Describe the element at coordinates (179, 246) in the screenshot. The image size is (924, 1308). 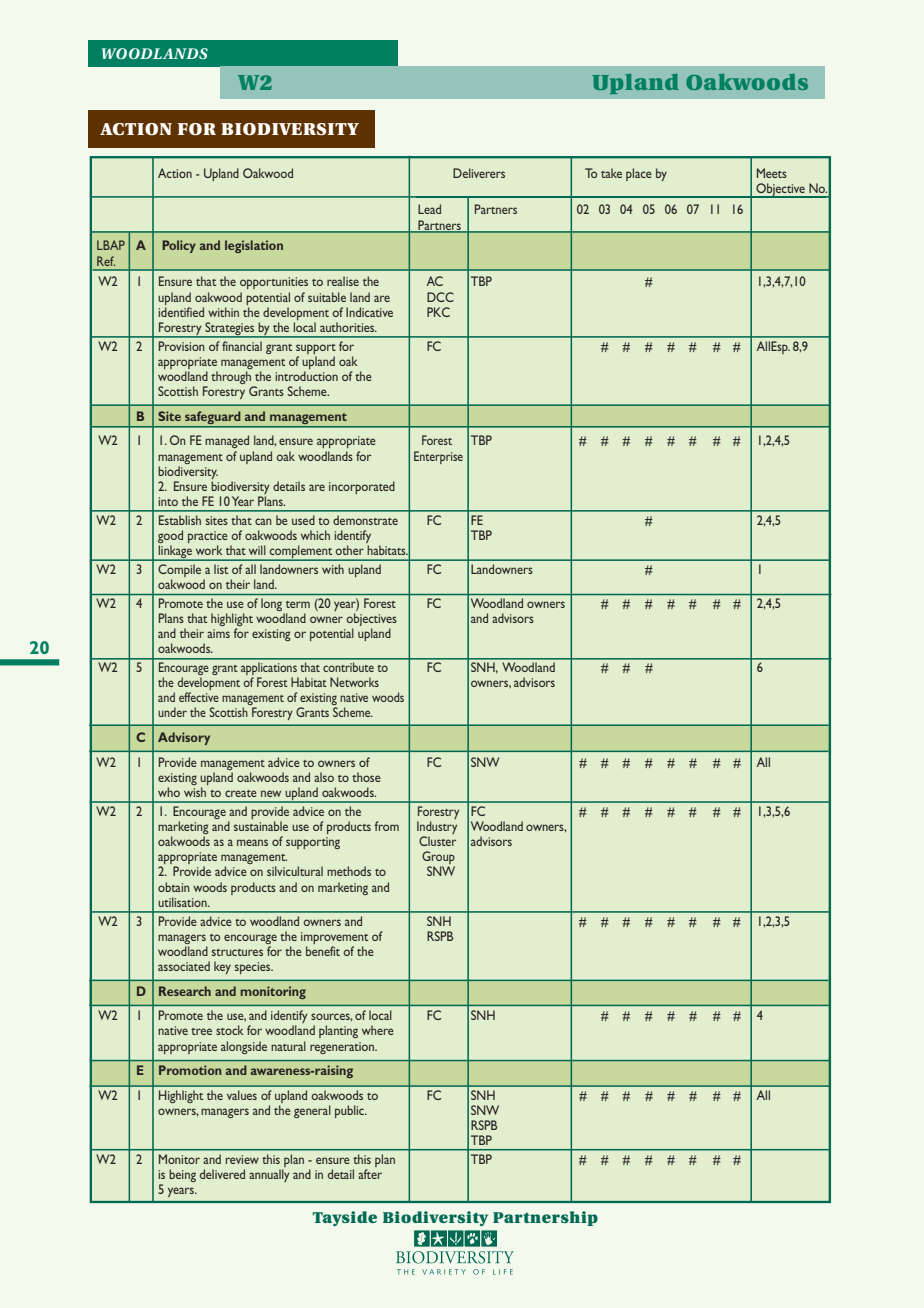
I see `Policy` at that location.
